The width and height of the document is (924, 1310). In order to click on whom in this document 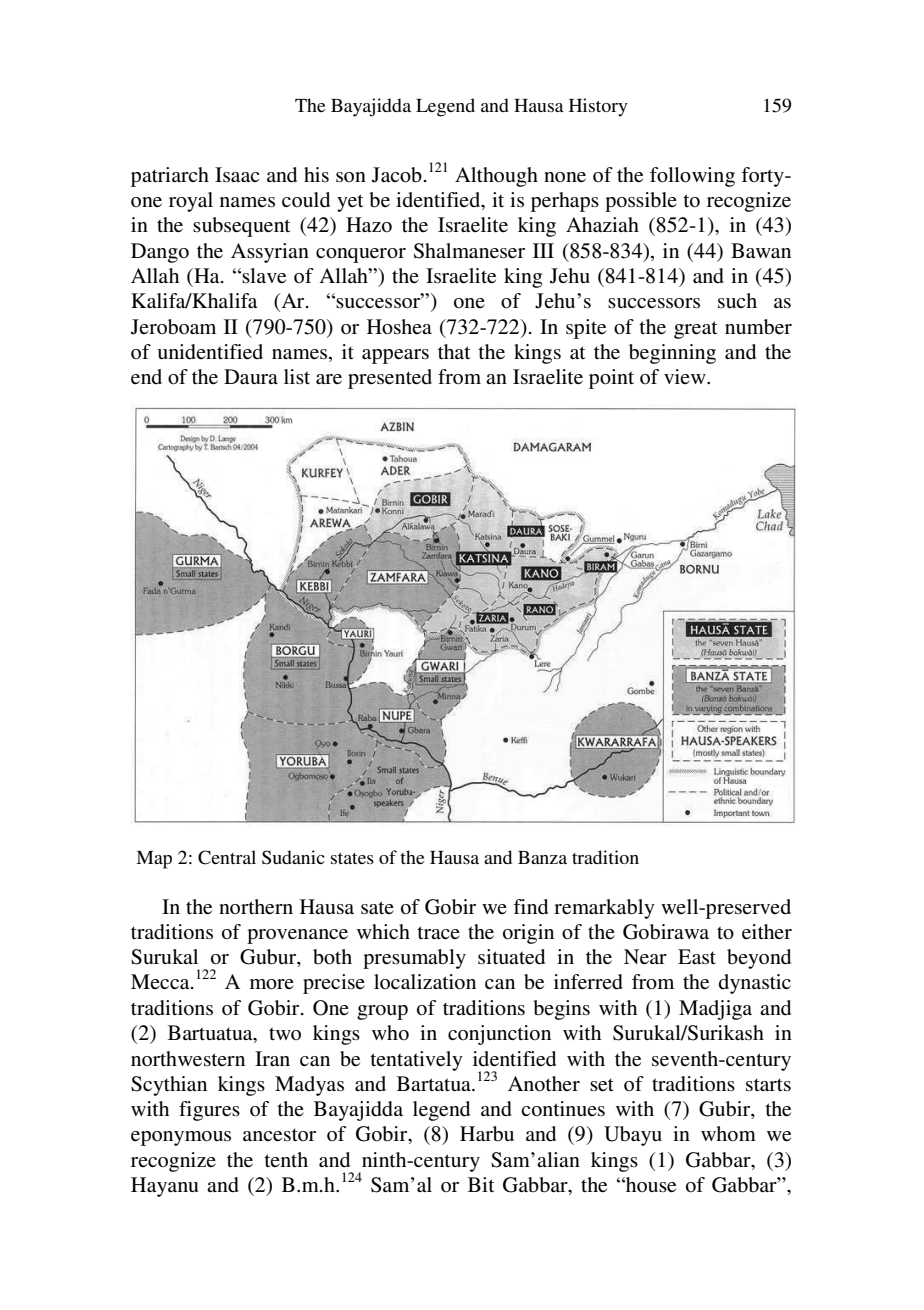, I will do `click(728, 1134)`.
